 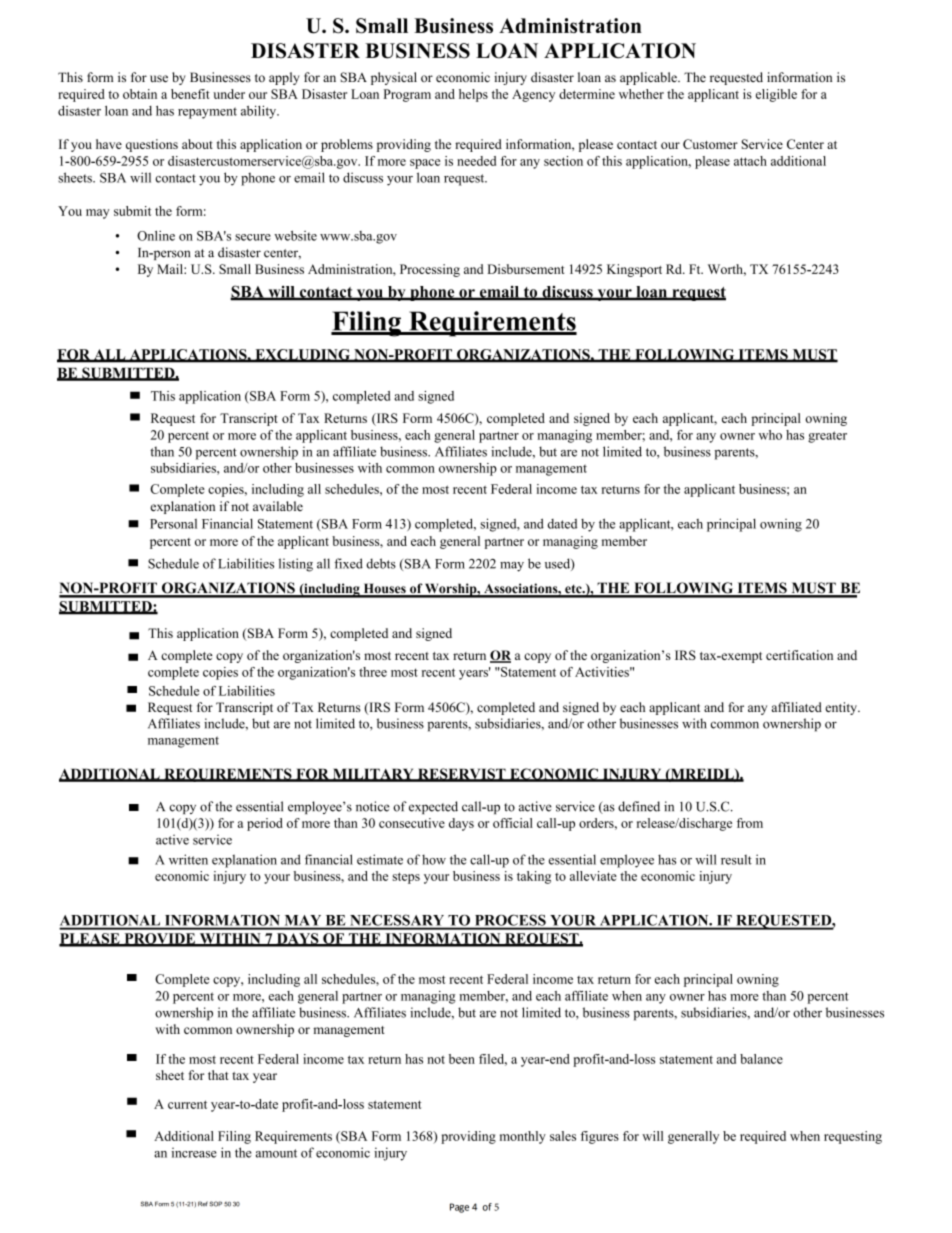 What do you see at coordinates (799, 655) in the screenshot?
I see `certification` at bounding box center [799, 655].
